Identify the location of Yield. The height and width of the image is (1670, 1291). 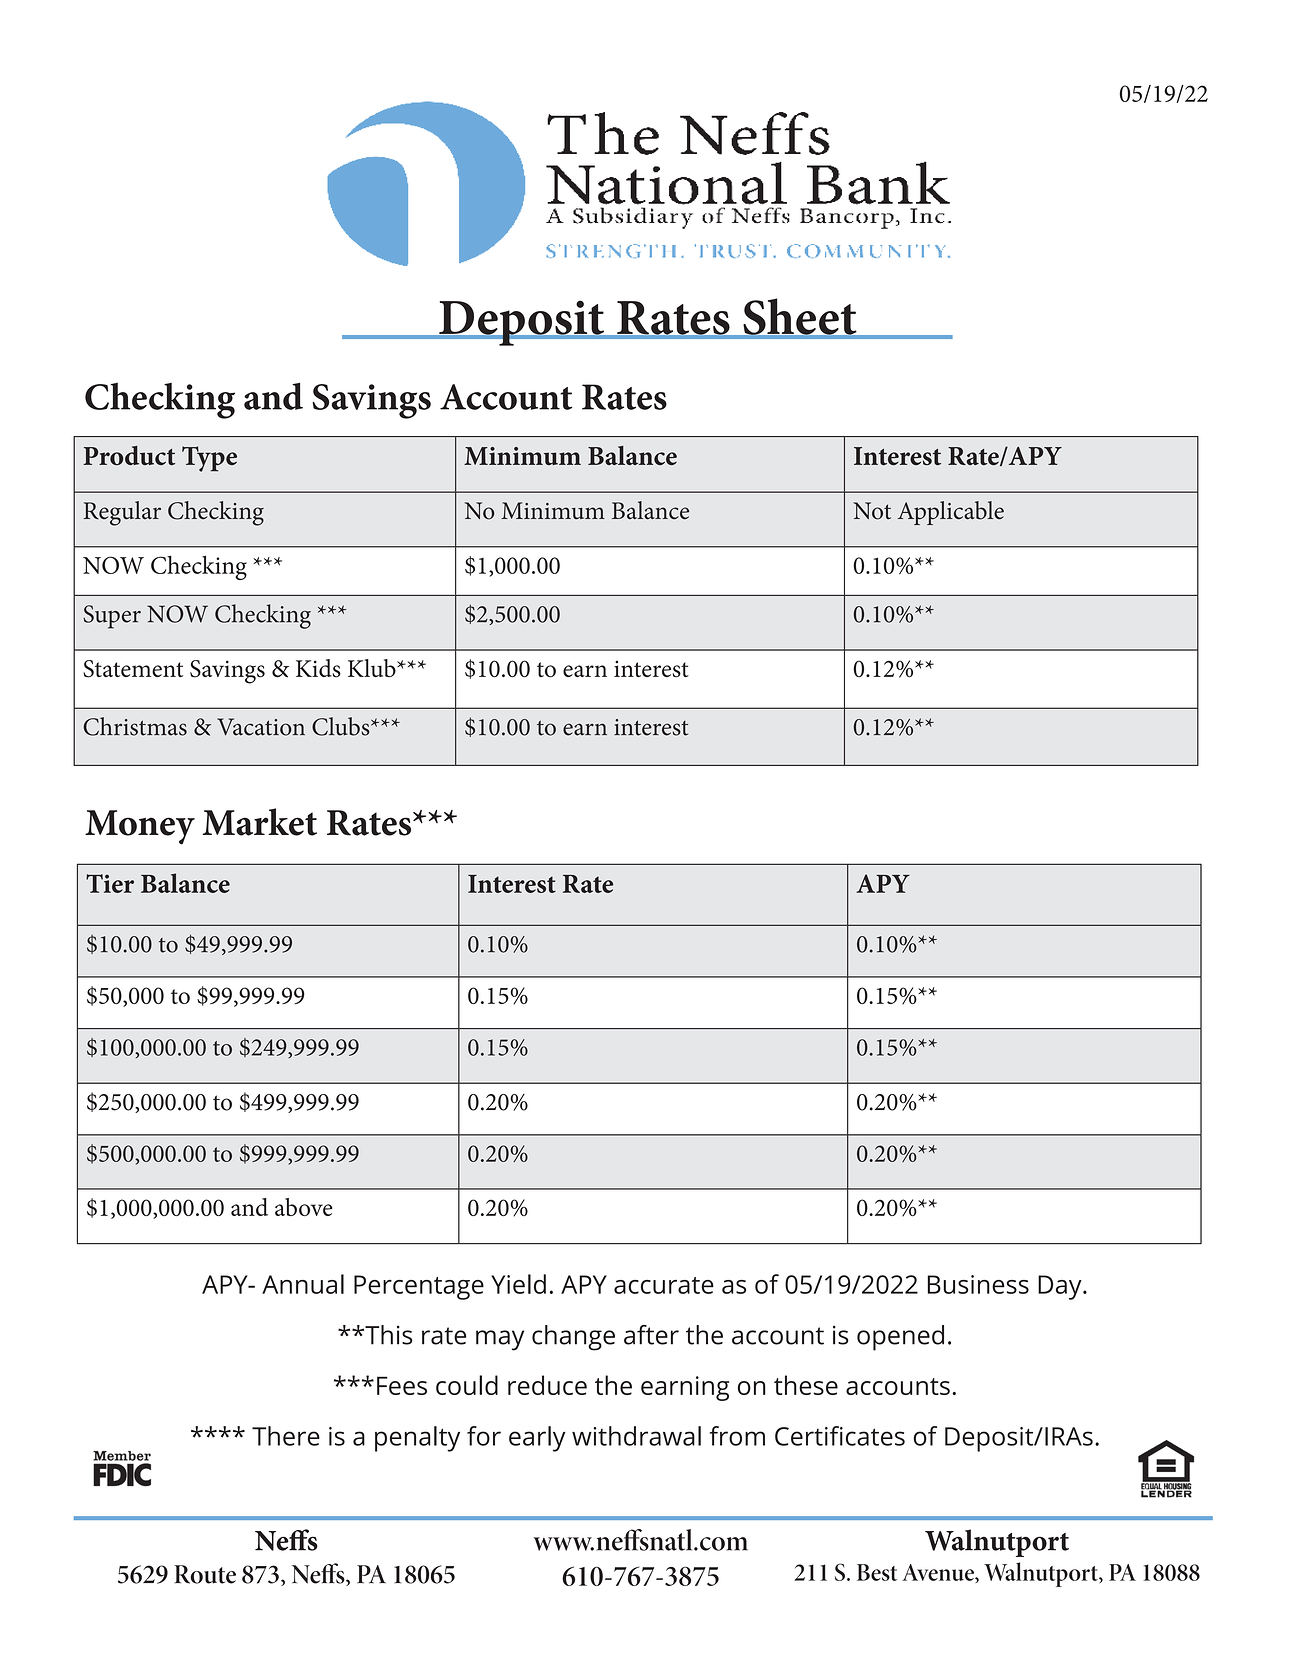
(518, 1284).
